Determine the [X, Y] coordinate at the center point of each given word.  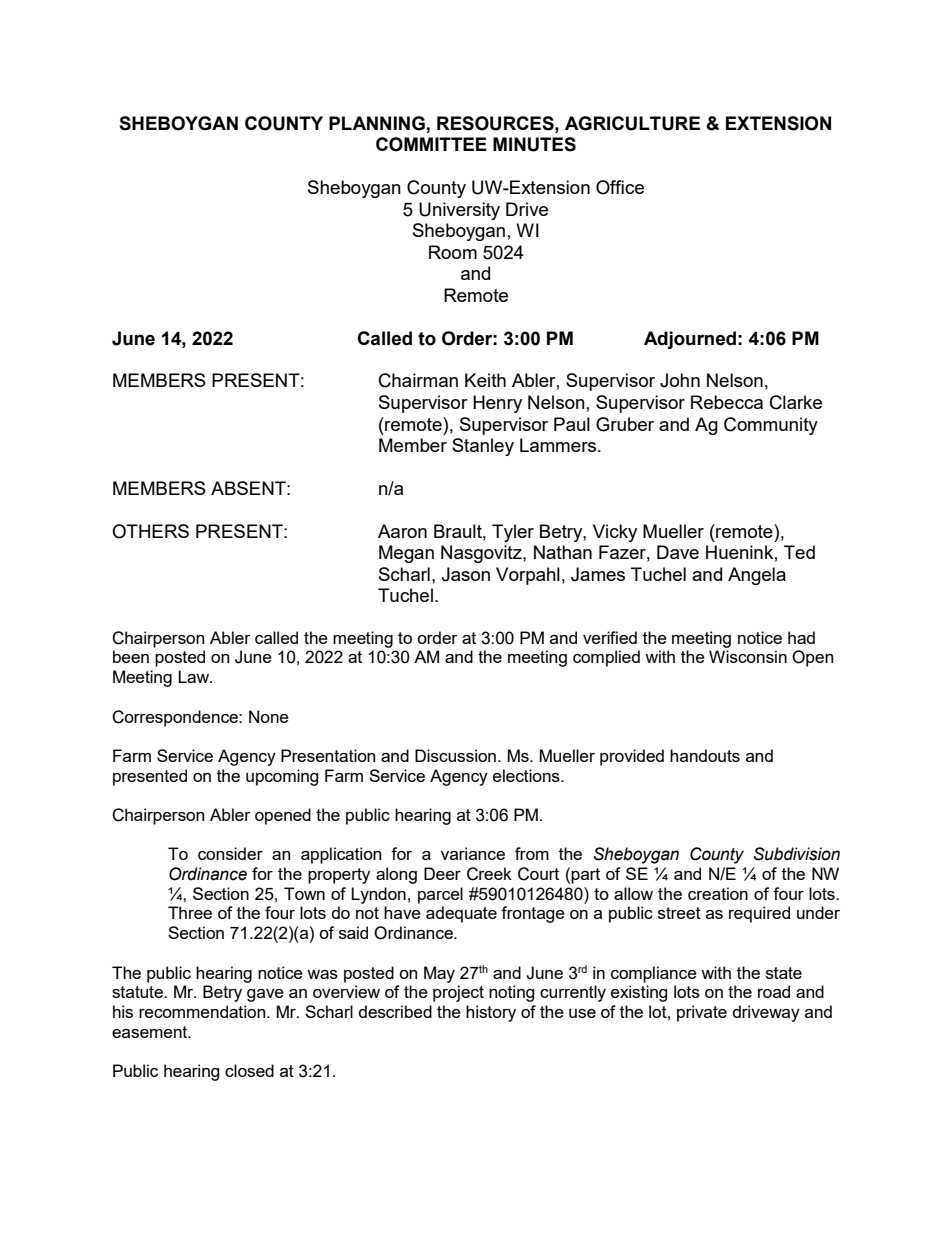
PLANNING [377, 123]
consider [230, 853]
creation [718, 893]
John [680, 380]
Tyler [513, 533]
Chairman [418, 380]
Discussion [455, 755]
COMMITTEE [431, 144]
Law [194, 676]
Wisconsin [748, 656]
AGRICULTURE [632, 123]
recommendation [203, 1011]
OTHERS [150, 531]
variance [473, 853]
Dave [678, 552]
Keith [485, 380]
